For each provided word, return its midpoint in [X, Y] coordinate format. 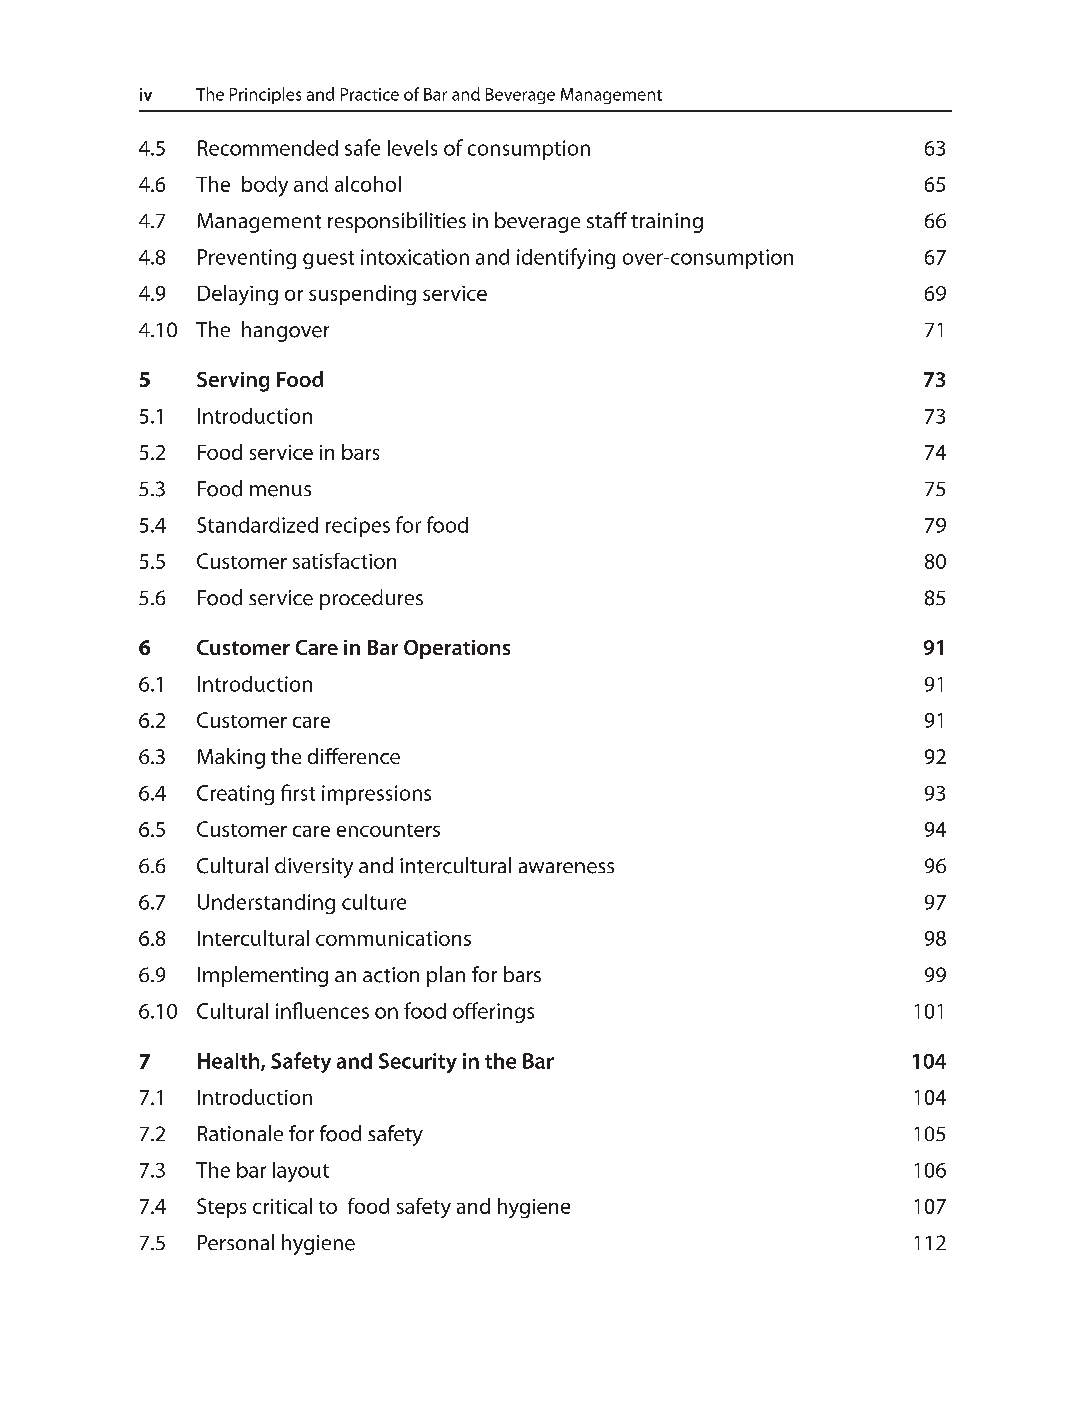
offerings [493, 1012]
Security [418, 1063]
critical [282, 1206]
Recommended [268, 148]
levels [412, 148]
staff [607, 220]
